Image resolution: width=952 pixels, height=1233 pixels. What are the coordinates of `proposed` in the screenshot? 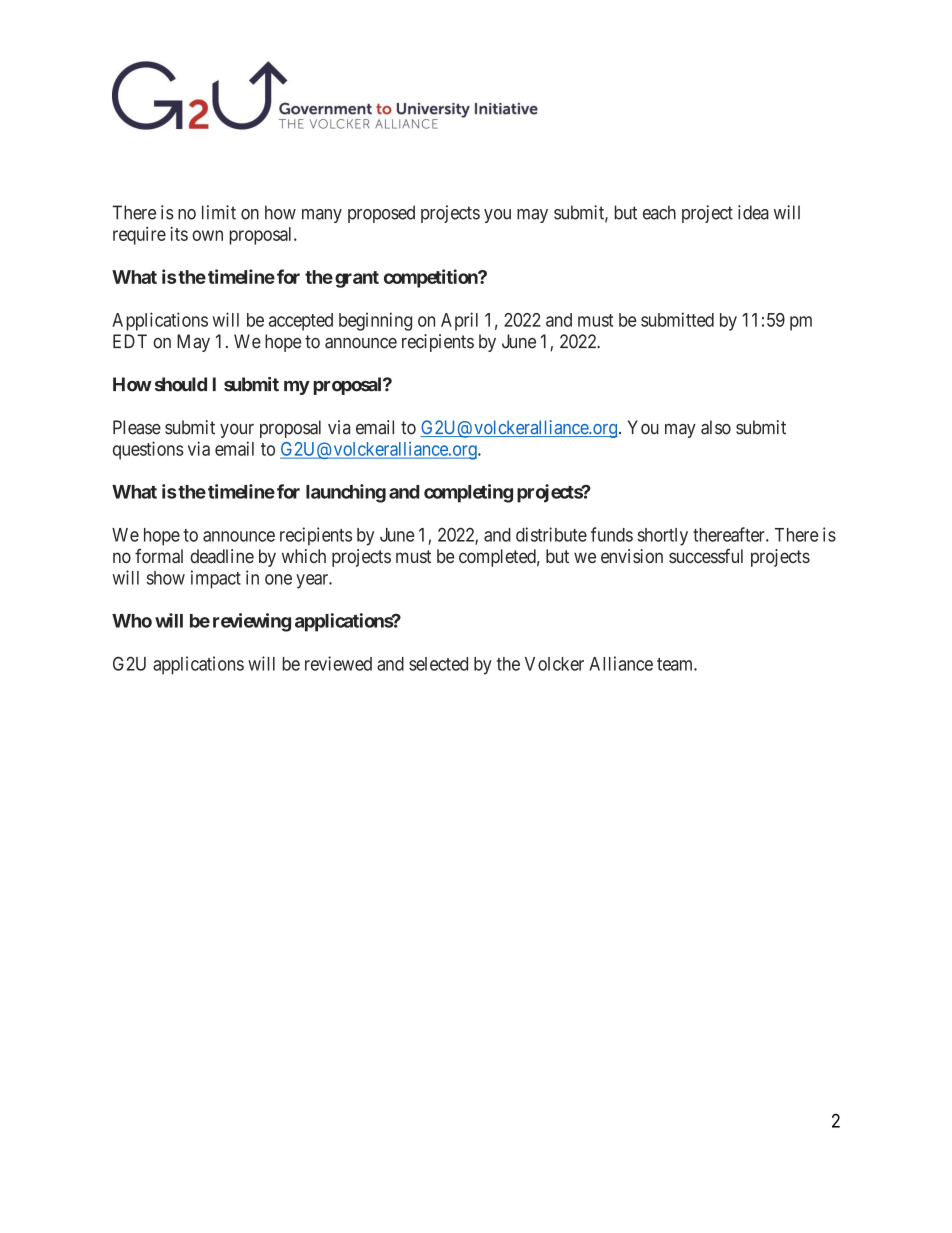 It's located at (381, 214).
